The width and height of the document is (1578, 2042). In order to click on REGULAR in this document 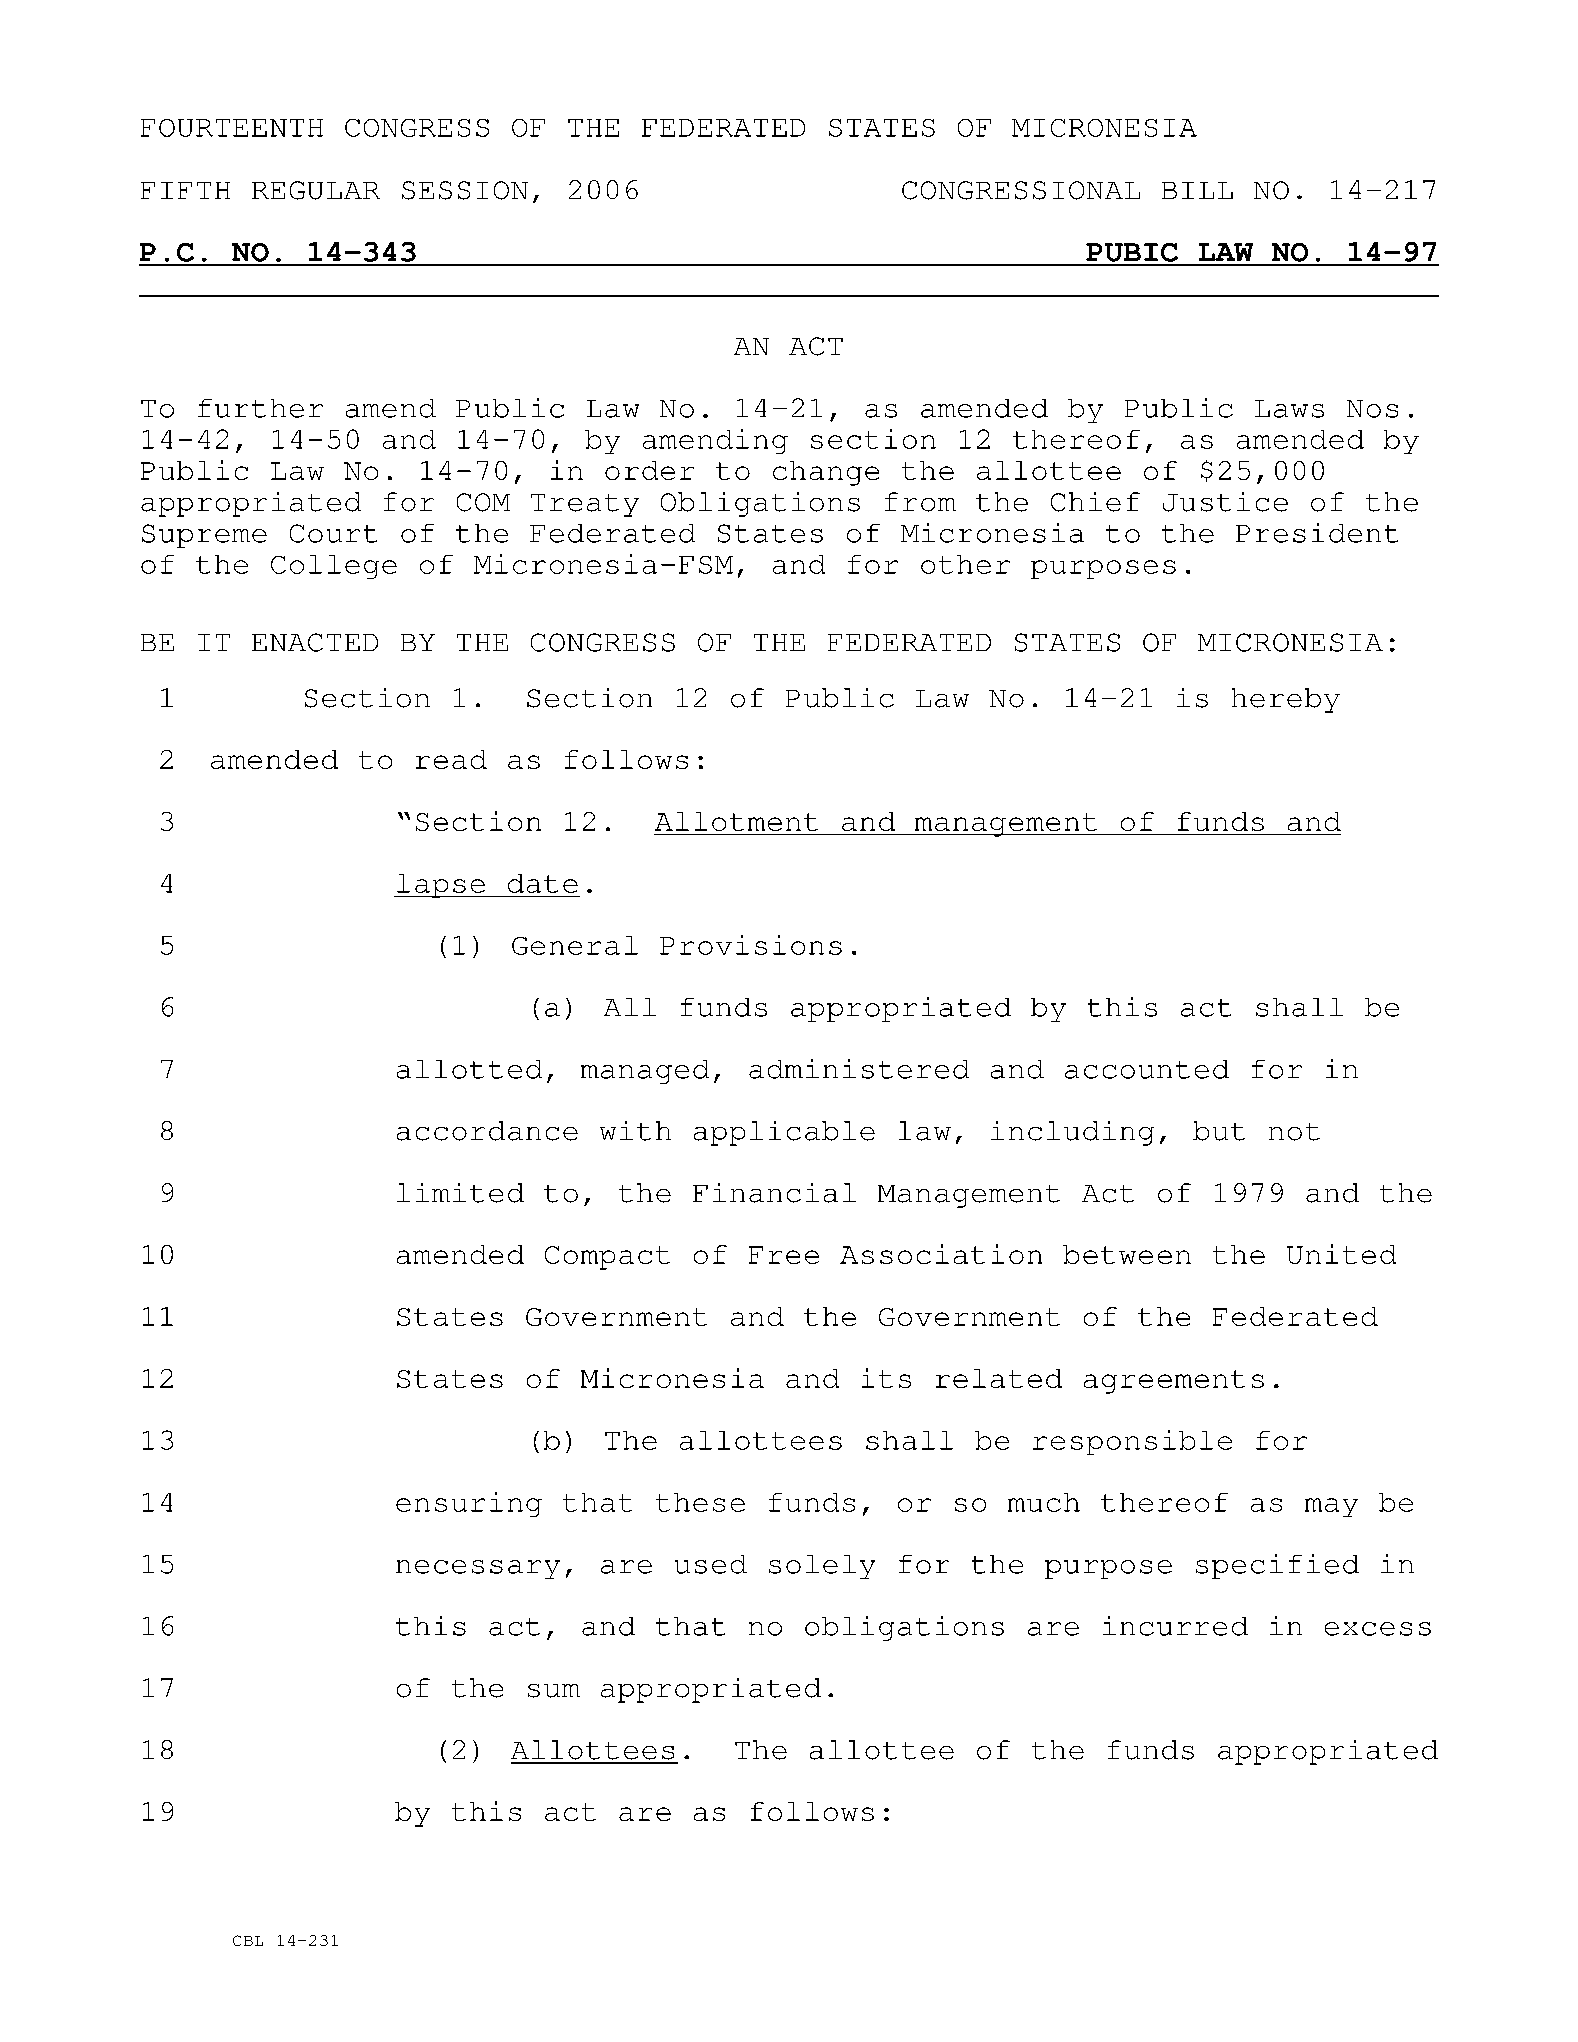, I will do `click(316, 190)`.
